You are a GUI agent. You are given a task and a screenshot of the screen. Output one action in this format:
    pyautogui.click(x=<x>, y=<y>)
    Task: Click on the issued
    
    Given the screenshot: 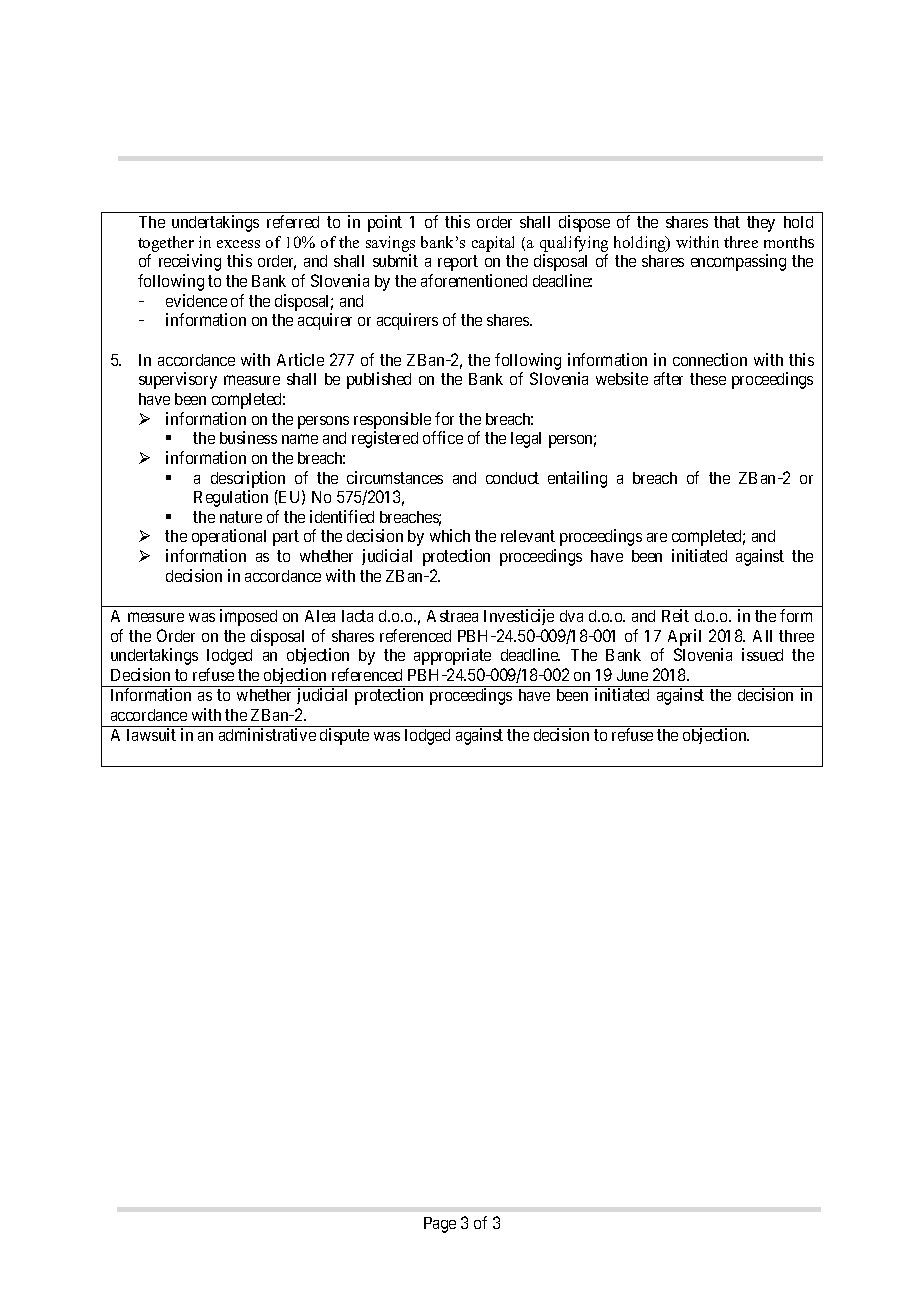 What is the action you would take?
    pyautogui.click(x=762, y=654)
